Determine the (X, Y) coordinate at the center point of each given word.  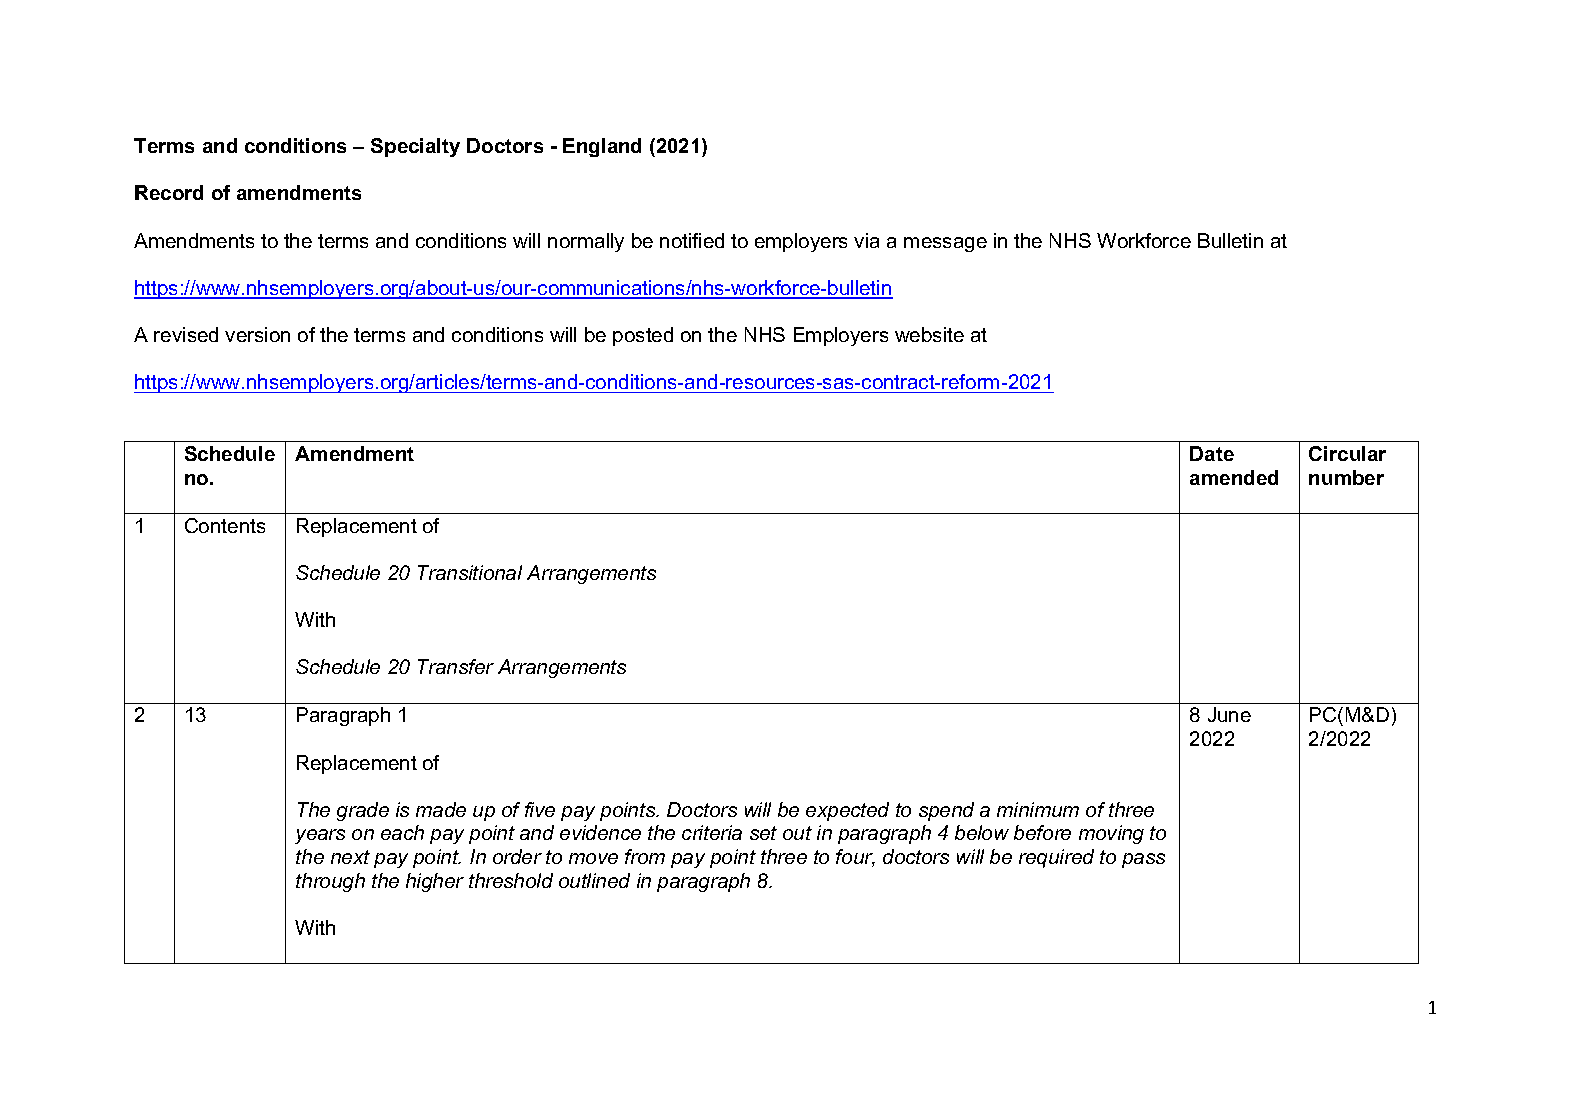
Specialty (415, 147)
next (350, 857)
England (602, 147)
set (763, 833)
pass (1143, 860)
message (945, 244)
